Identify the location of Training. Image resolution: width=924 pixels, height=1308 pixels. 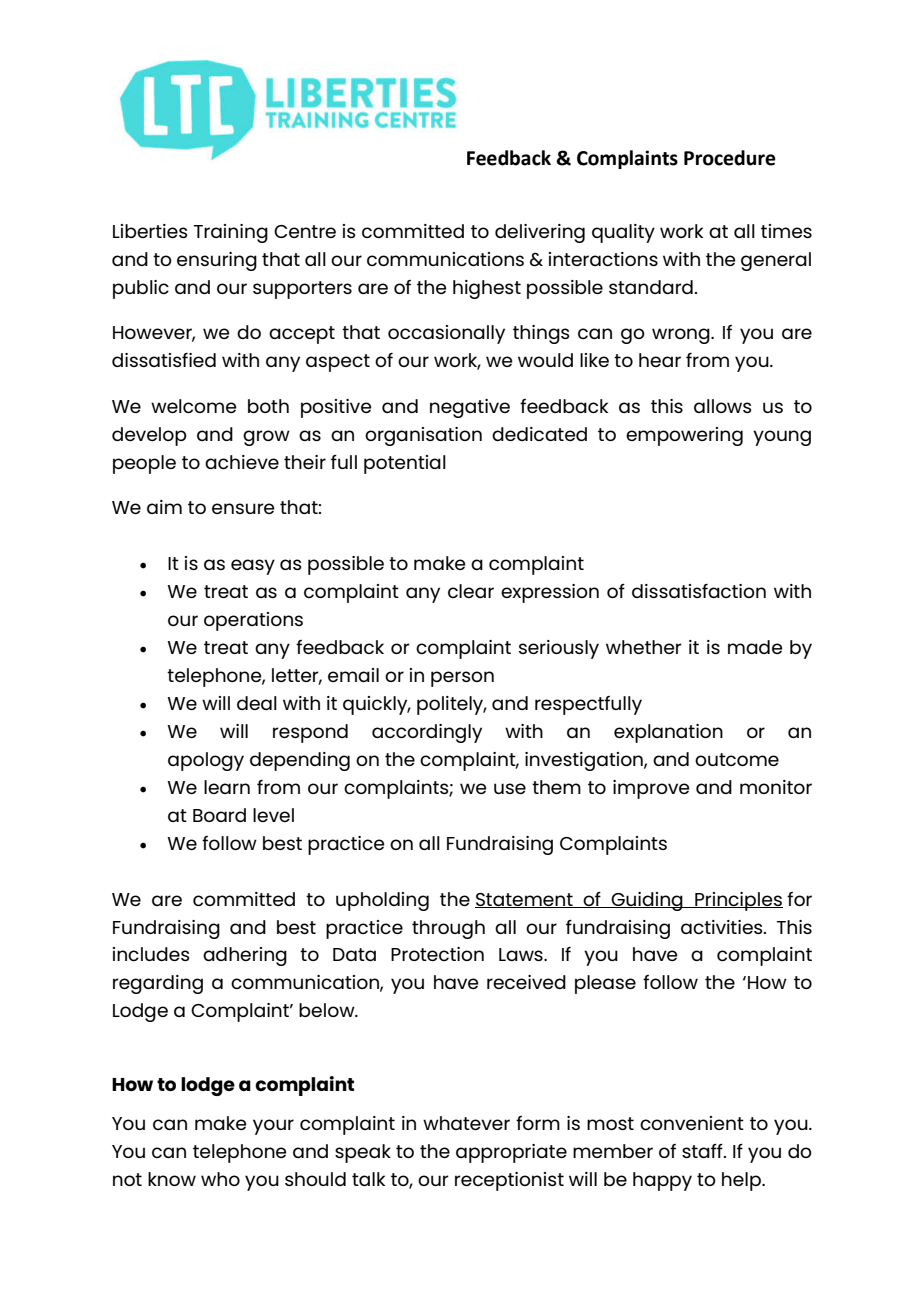
(231, 233).
